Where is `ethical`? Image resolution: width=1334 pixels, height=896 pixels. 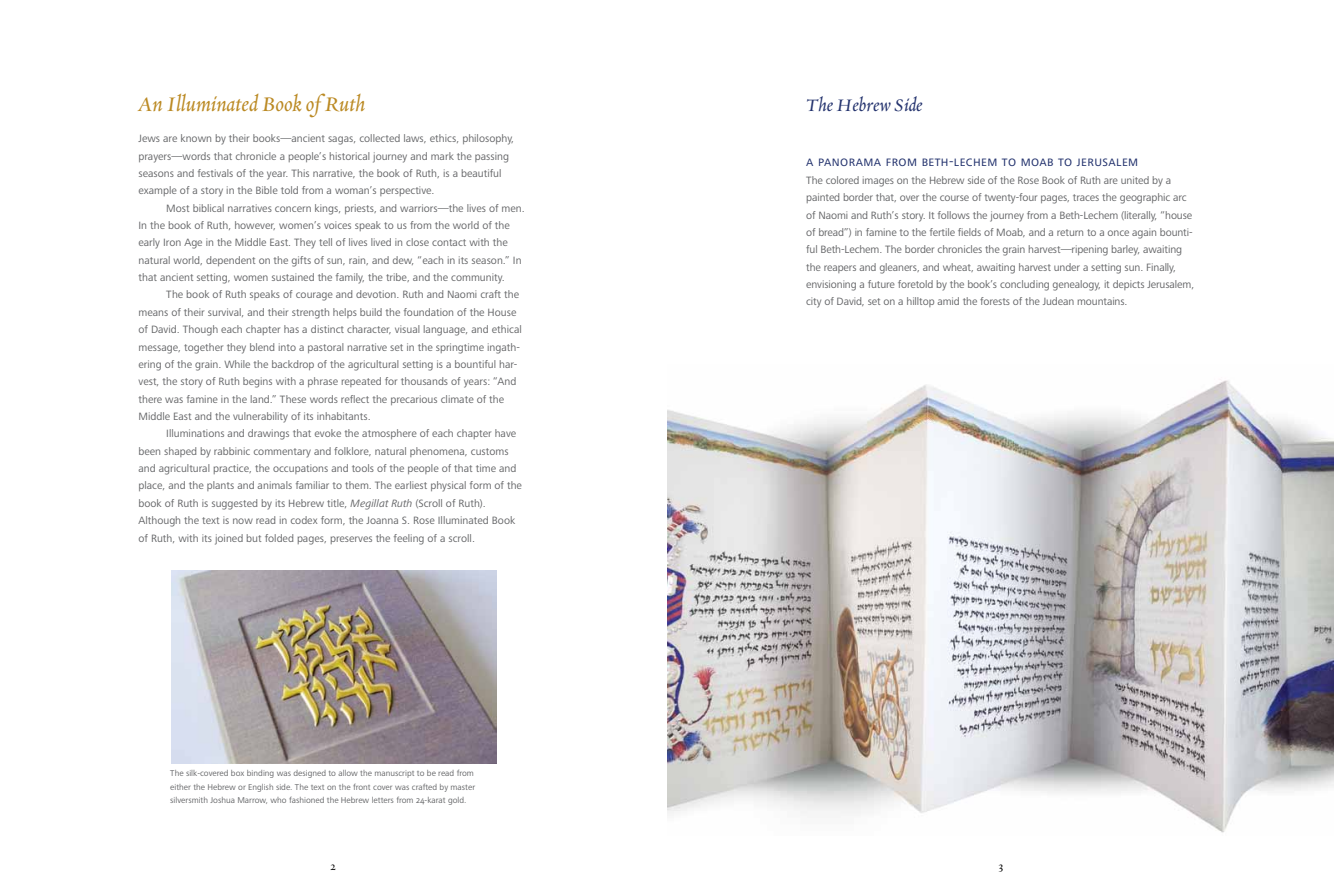
ethical is located at coordinates (506, 329).
